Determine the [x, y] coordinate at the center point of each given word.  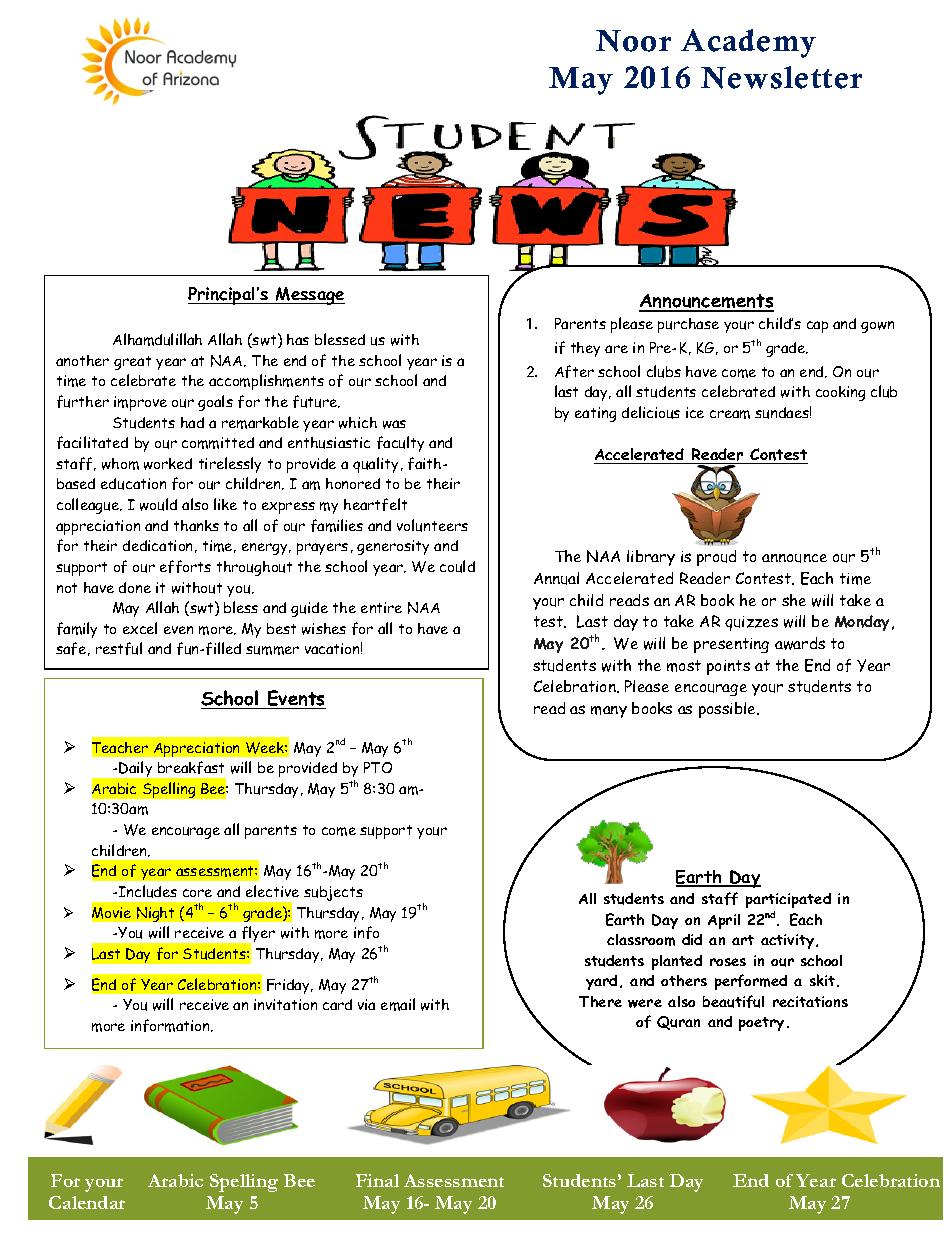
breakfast [191, 767]
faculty [400, 444]
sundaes [783, 412]
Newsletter [781, 77]
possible [728, 710]
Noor [633, 41]
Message [309, 296]
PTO [378, 767]
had [192, 422]
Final [377, 1180]
